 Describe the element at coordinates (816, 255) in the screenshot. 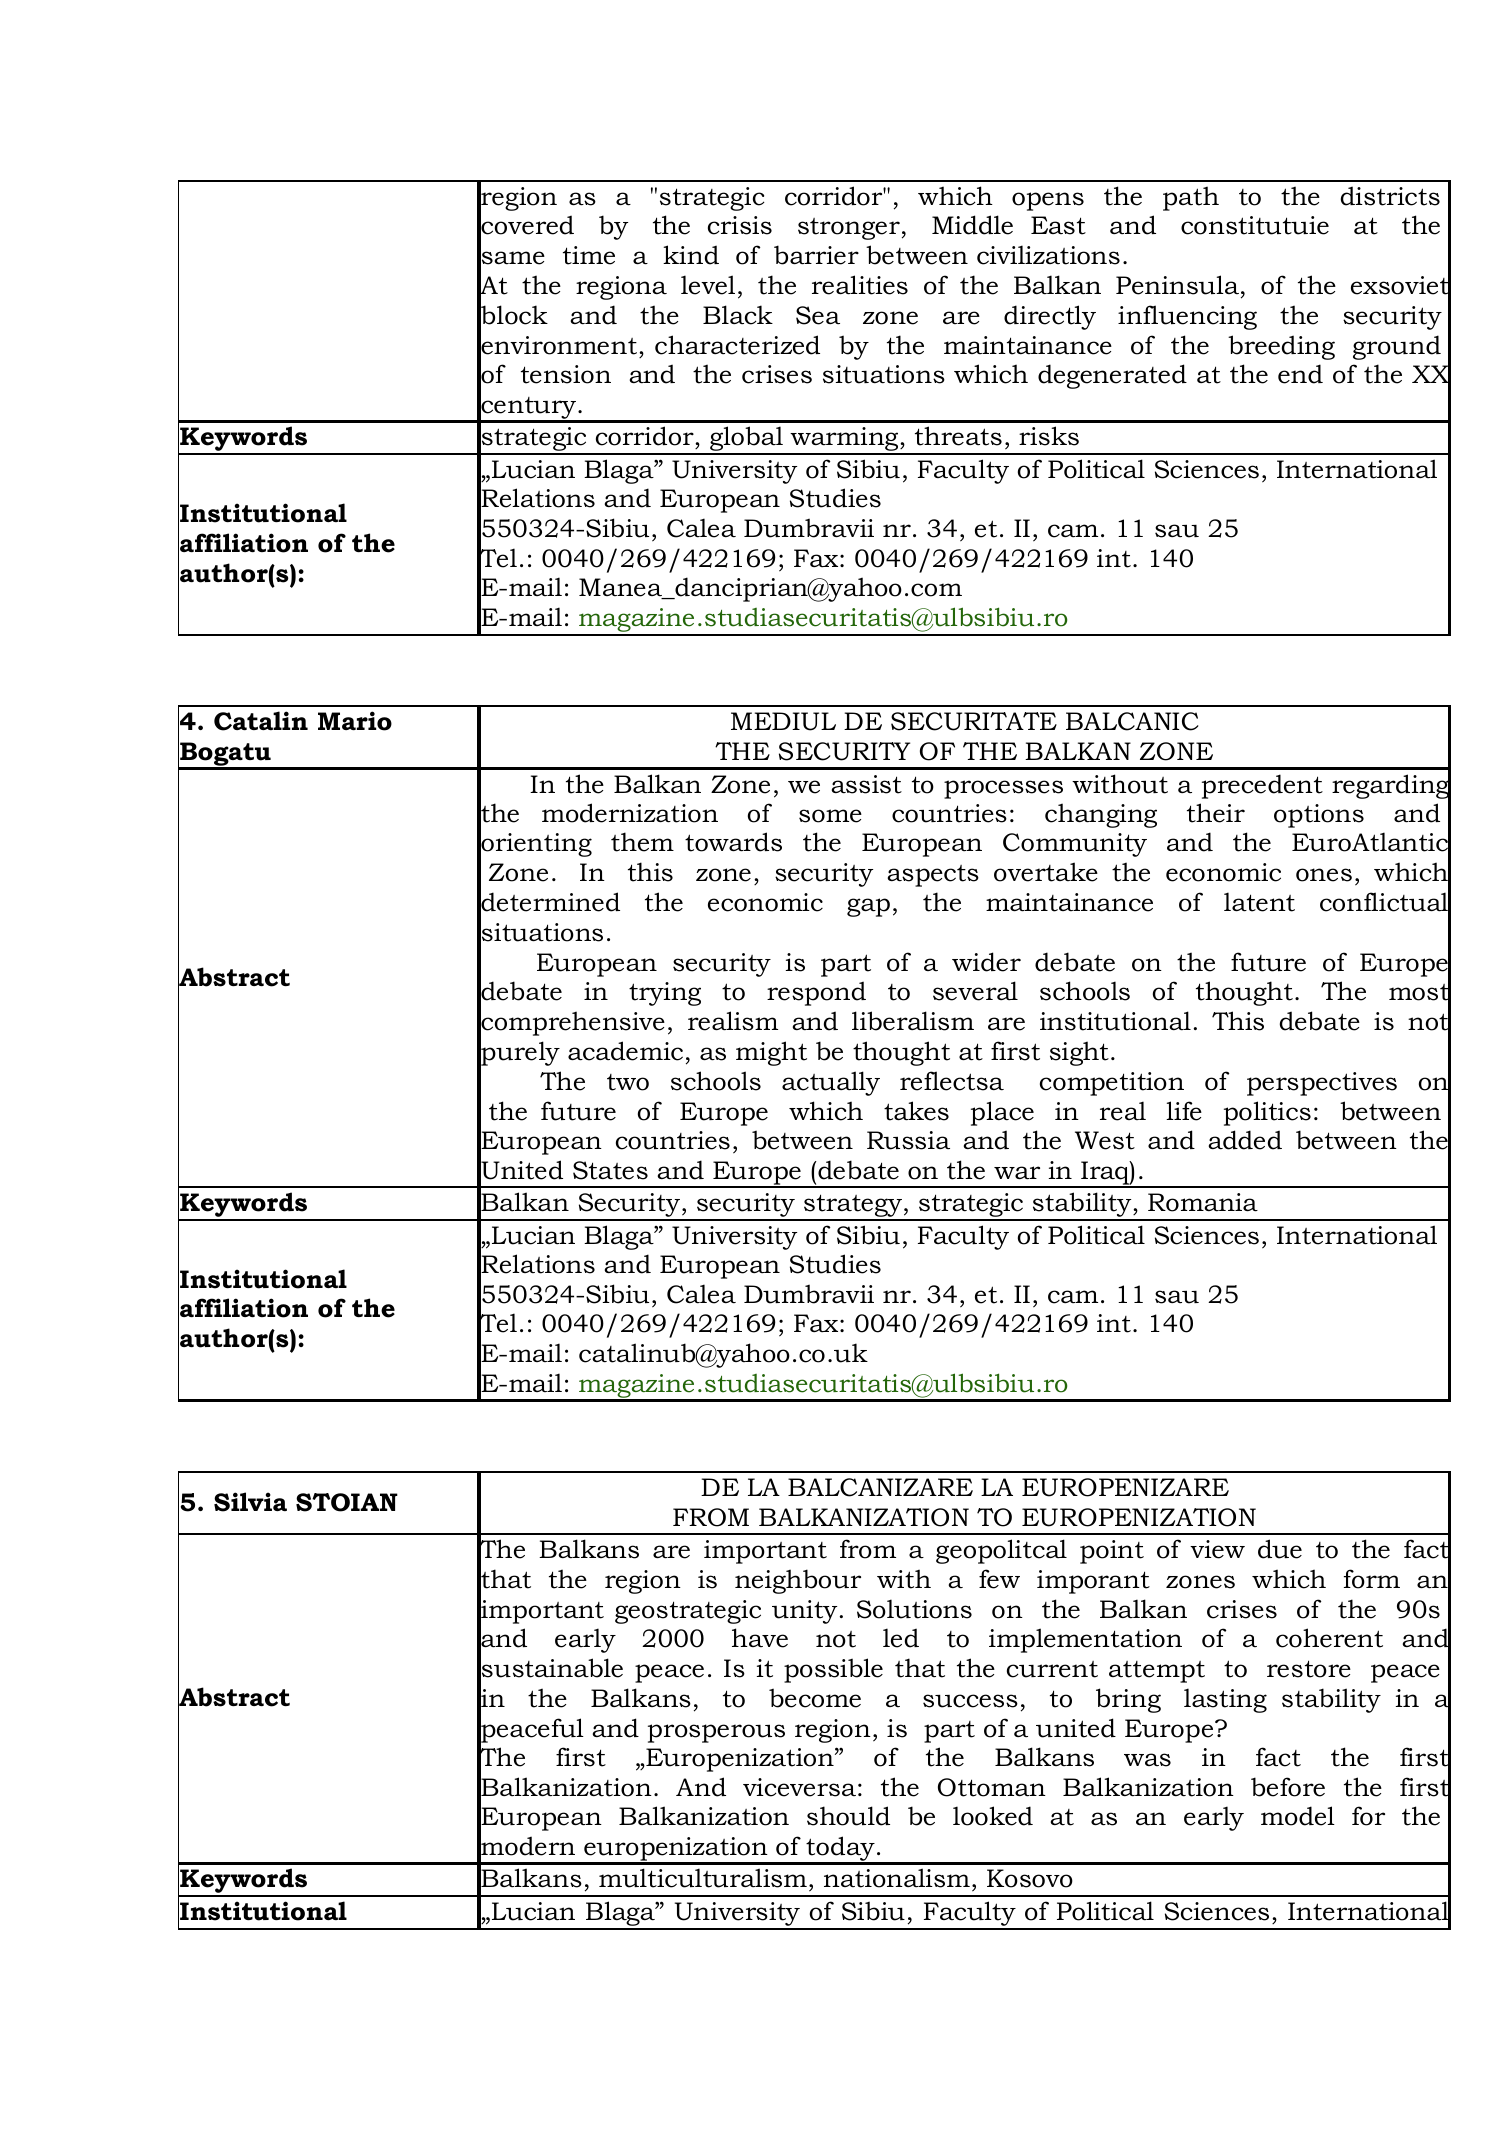

I see `barrier` at that location.
